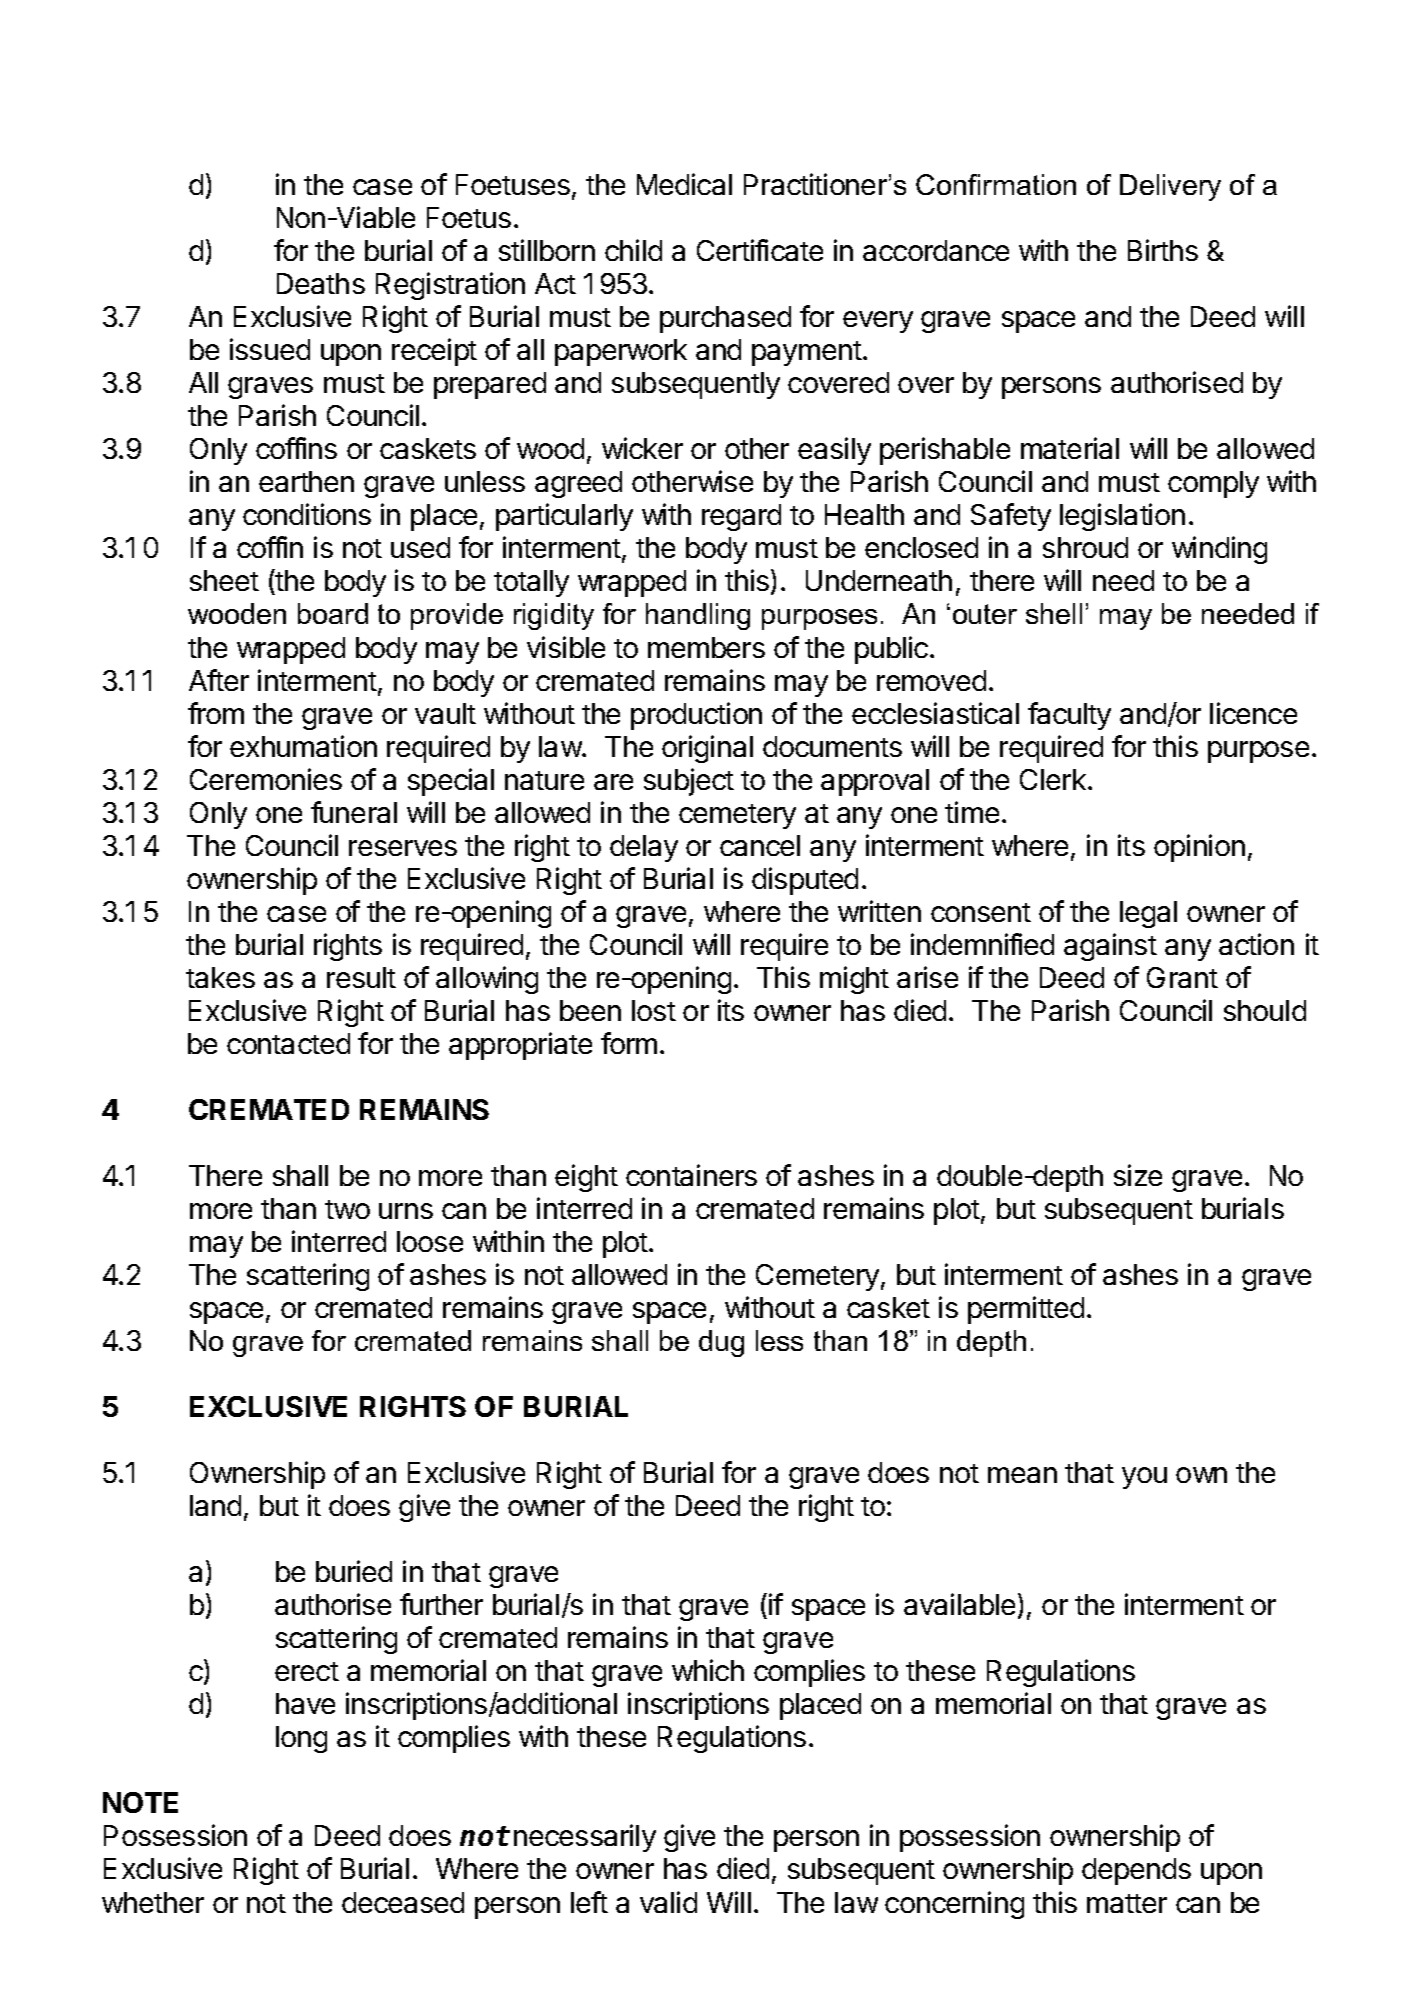 Image resolution: width=1424 pixels, height=2015 pixels. What do you see at coordinates (321, 283) in the document?
I see `Deaths` at bounding box center [321, 283].
